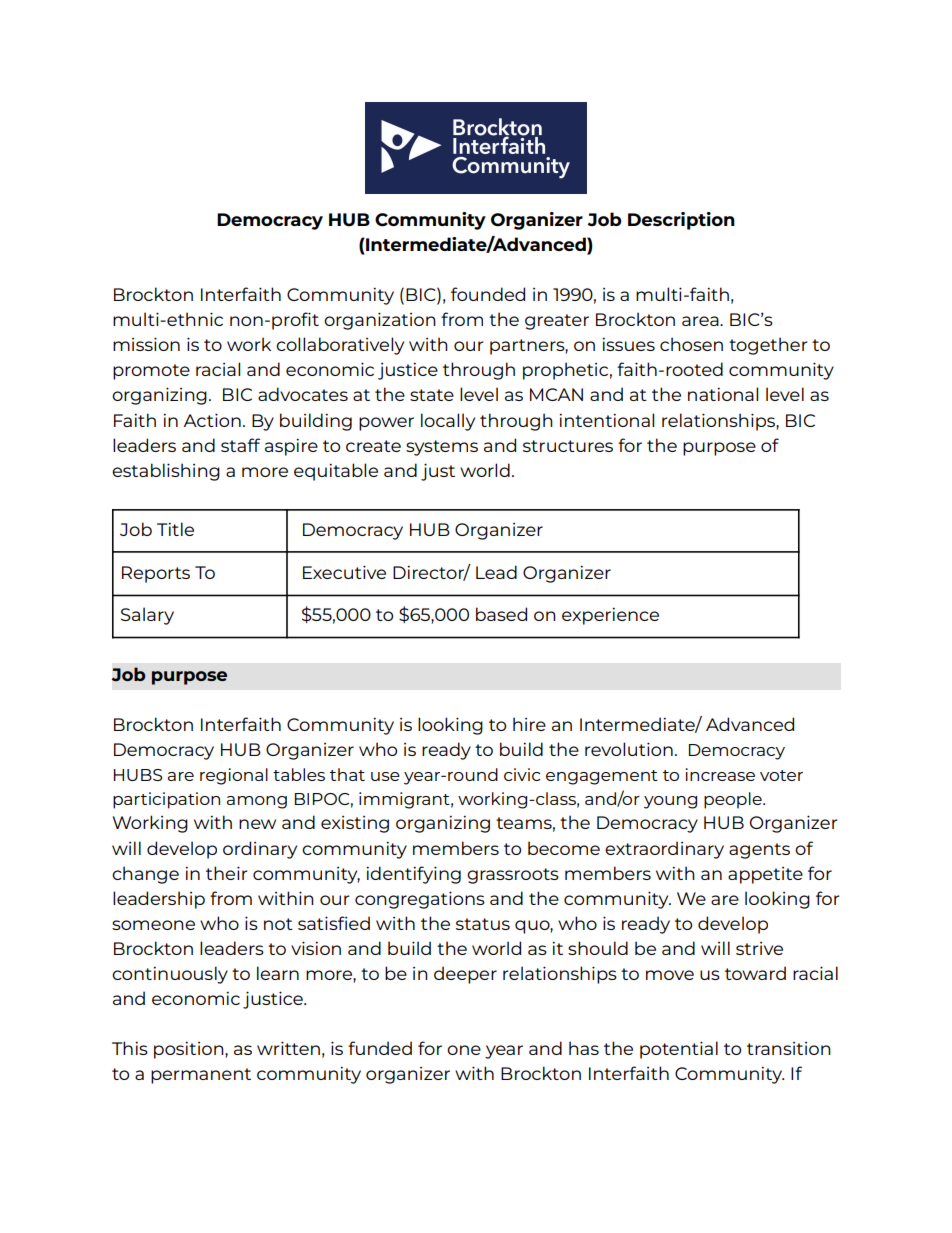  I want to click on mission, so click(146, 344).
